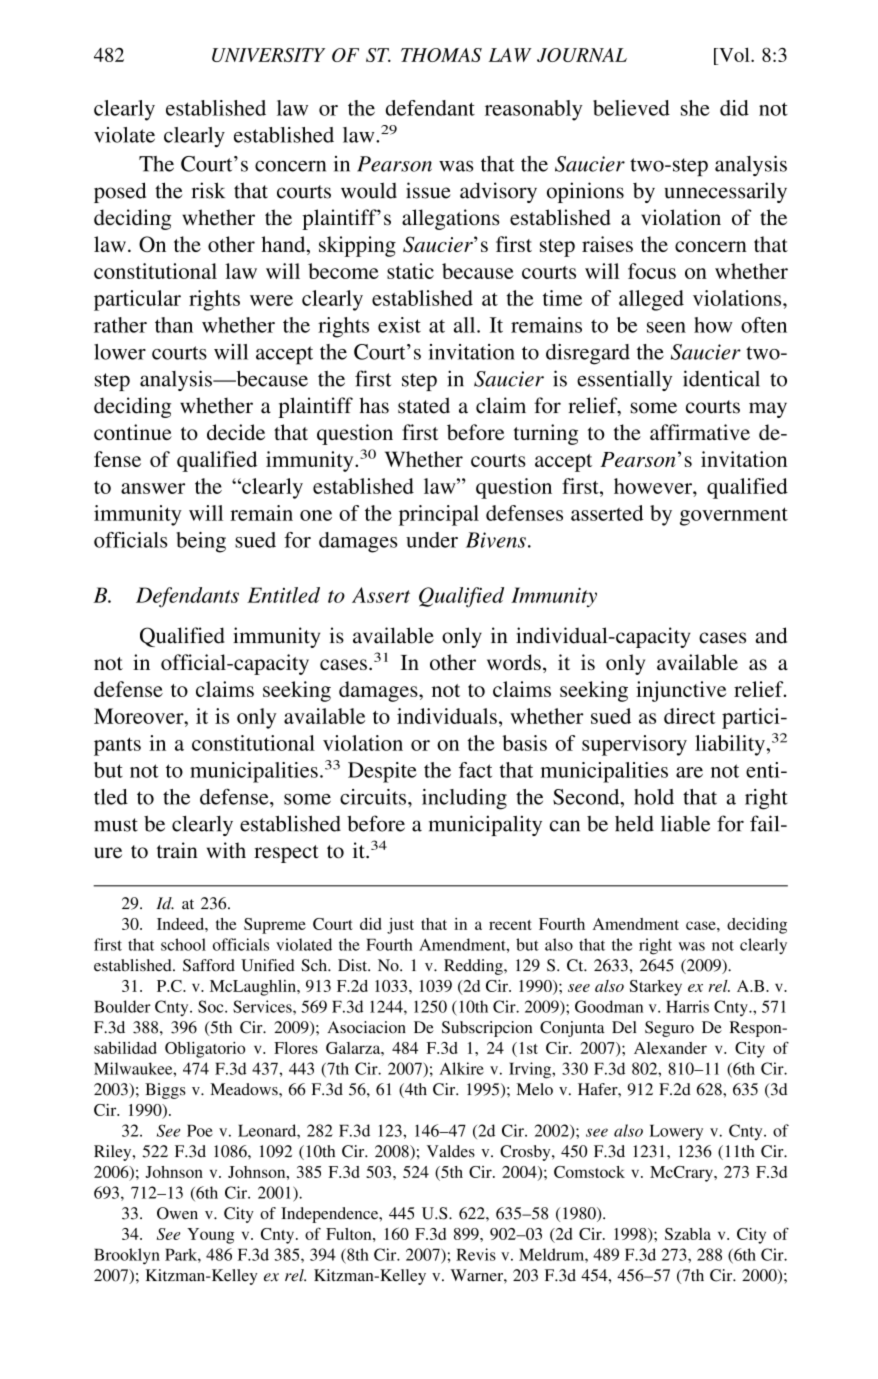 This document has width=878, height=1379. What do you see at coordinates (140, 716) in the document?
I see `Moreover` at bounding box center [140, 716].
